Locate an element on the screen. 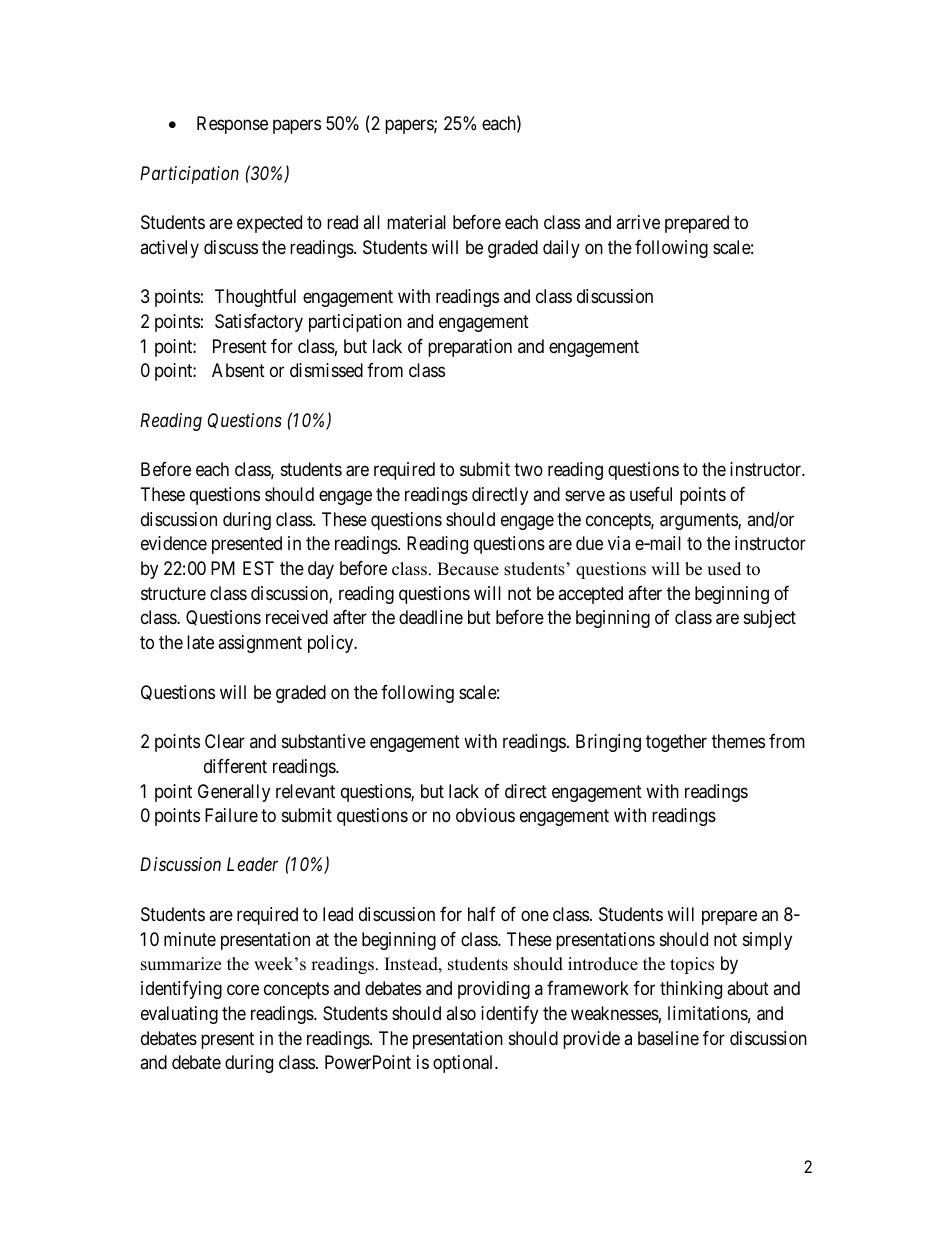  Response is located at coordinates (232, 125).
